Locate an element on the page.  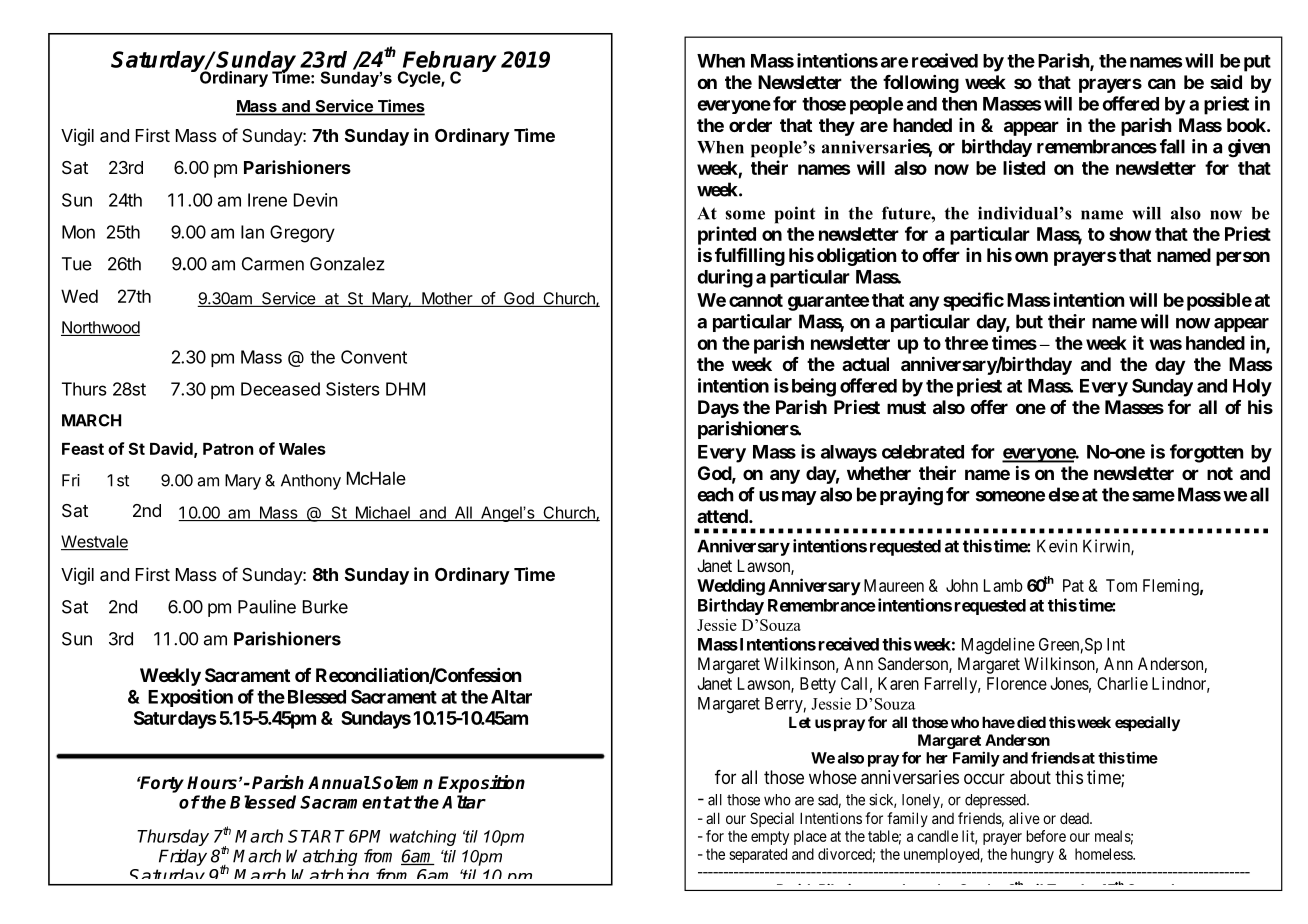
Northwood is located at coordinates (100, 328).
